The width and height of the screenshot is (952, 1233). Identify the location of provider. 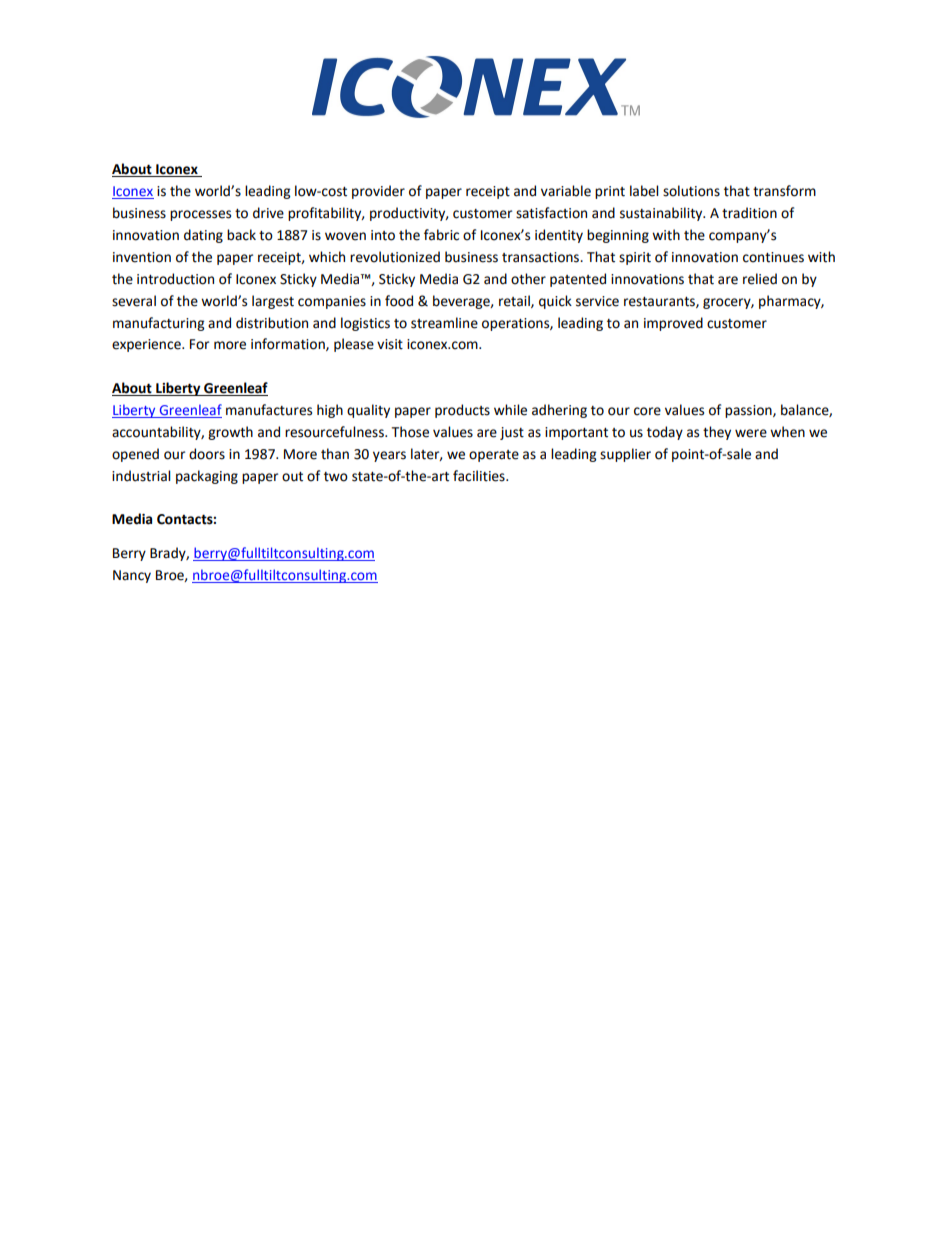
(378, 192).
